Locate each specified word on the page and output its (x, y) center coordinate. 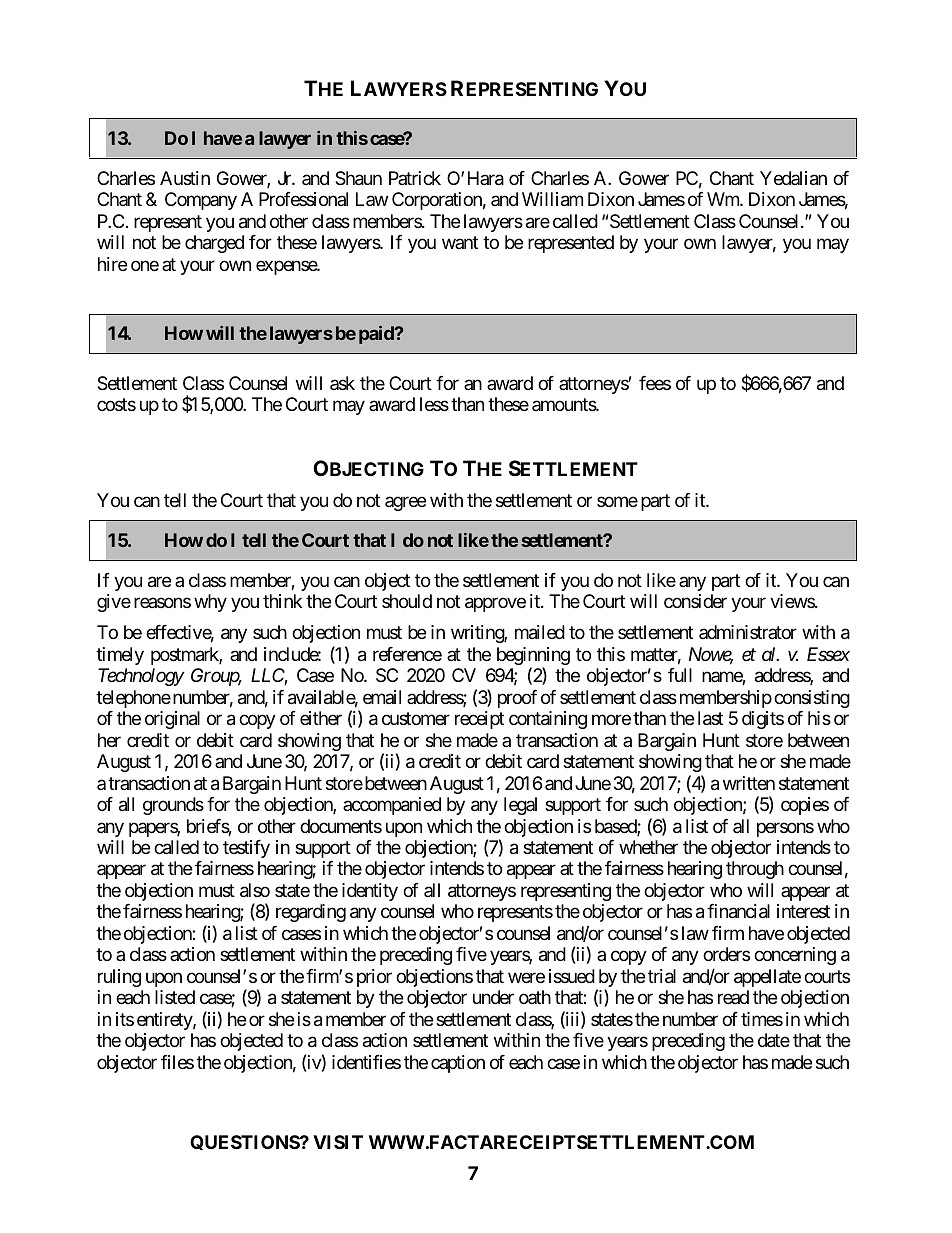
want (460, 243)
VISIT (338, 1142)
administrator (748, 632)
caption (458, 1064)
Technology (141, 677)
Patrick (415, 178)
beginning (533, 657)
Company (201, 201)
